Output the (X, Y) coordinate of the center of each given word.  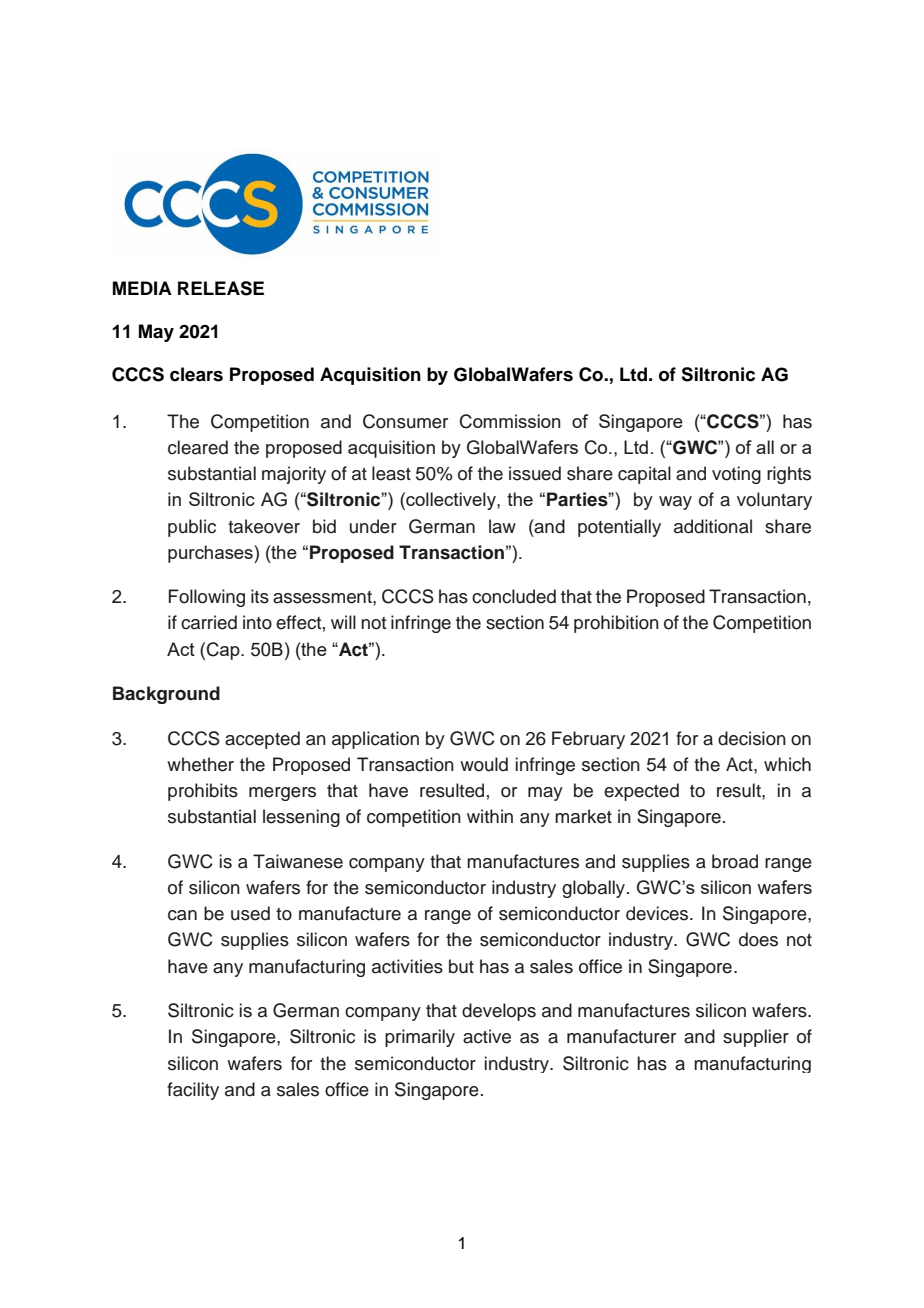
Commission (510, 421)
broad (735, 861)
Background (166, 695)
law (502, 526)
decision (752, 738)
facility (193, 1091)
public (192, 528)
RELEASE (221, 288)
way (675, 503)
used (250, 913)
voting (736, 475)
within (490, 816)
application (375, 740)
